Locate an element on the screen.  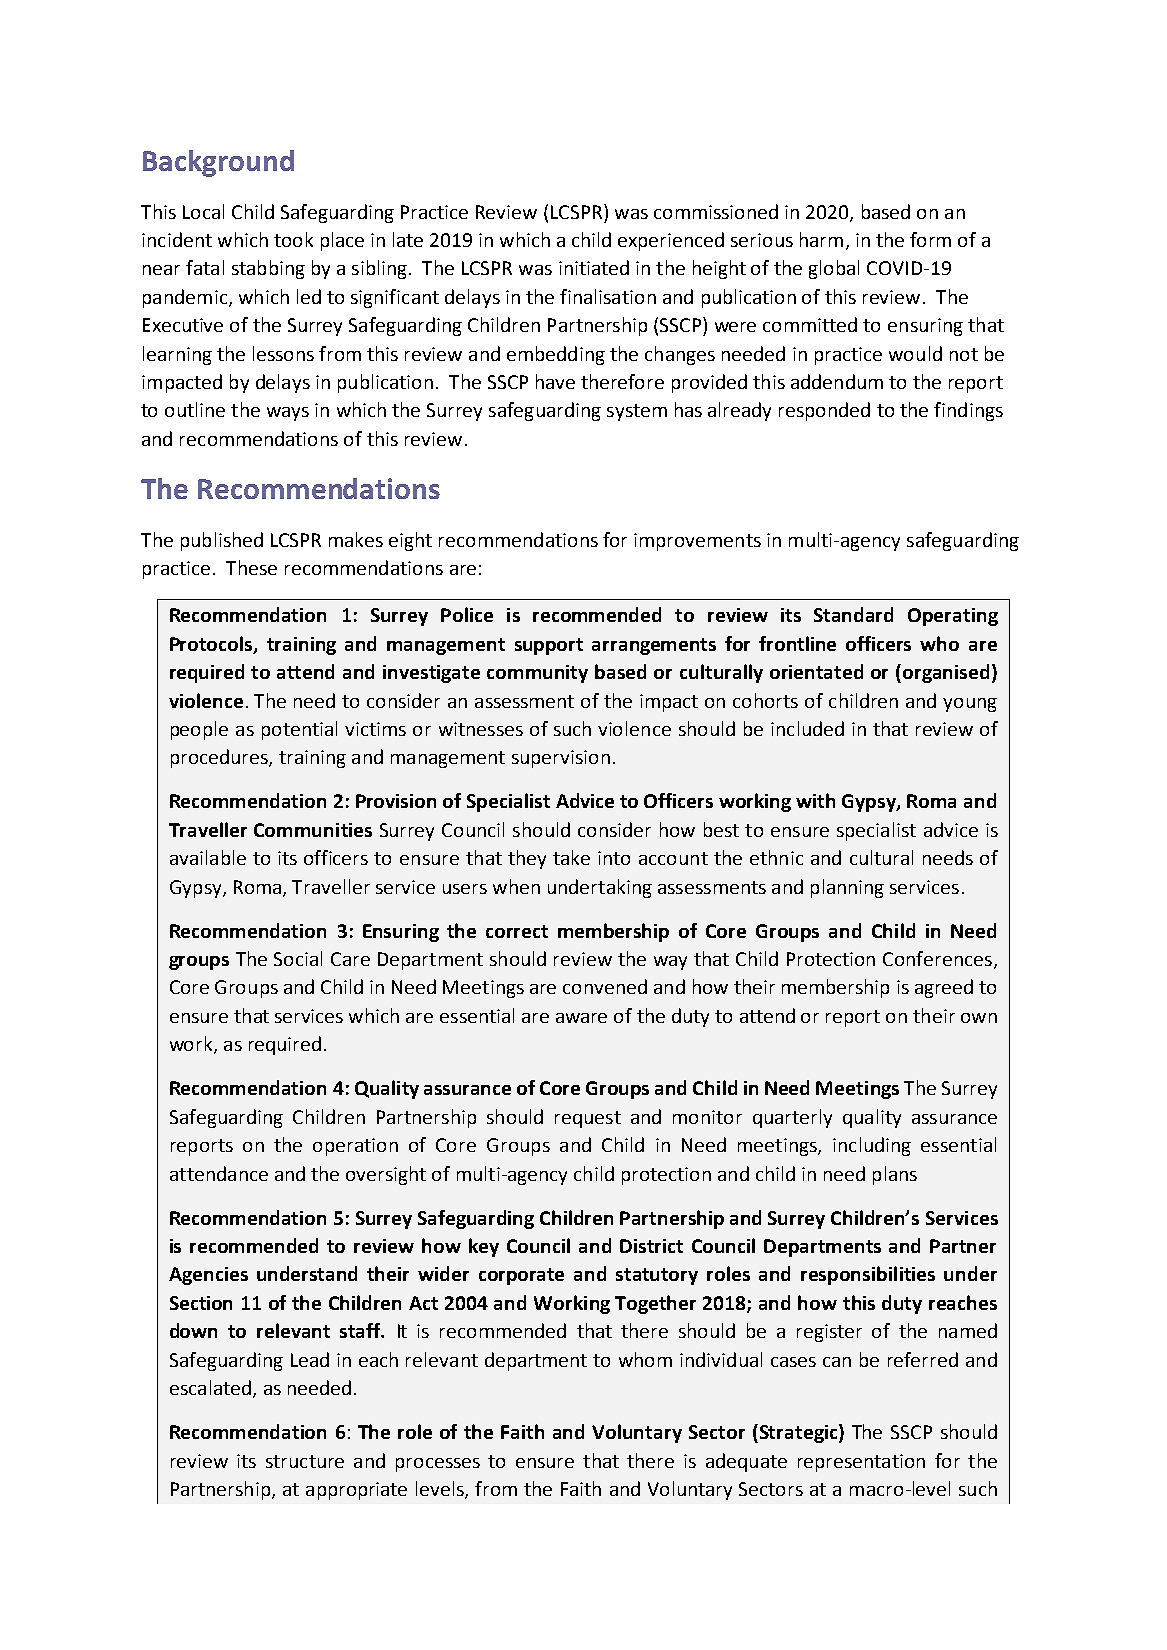
Standard is located at coordinates (853, 614).
